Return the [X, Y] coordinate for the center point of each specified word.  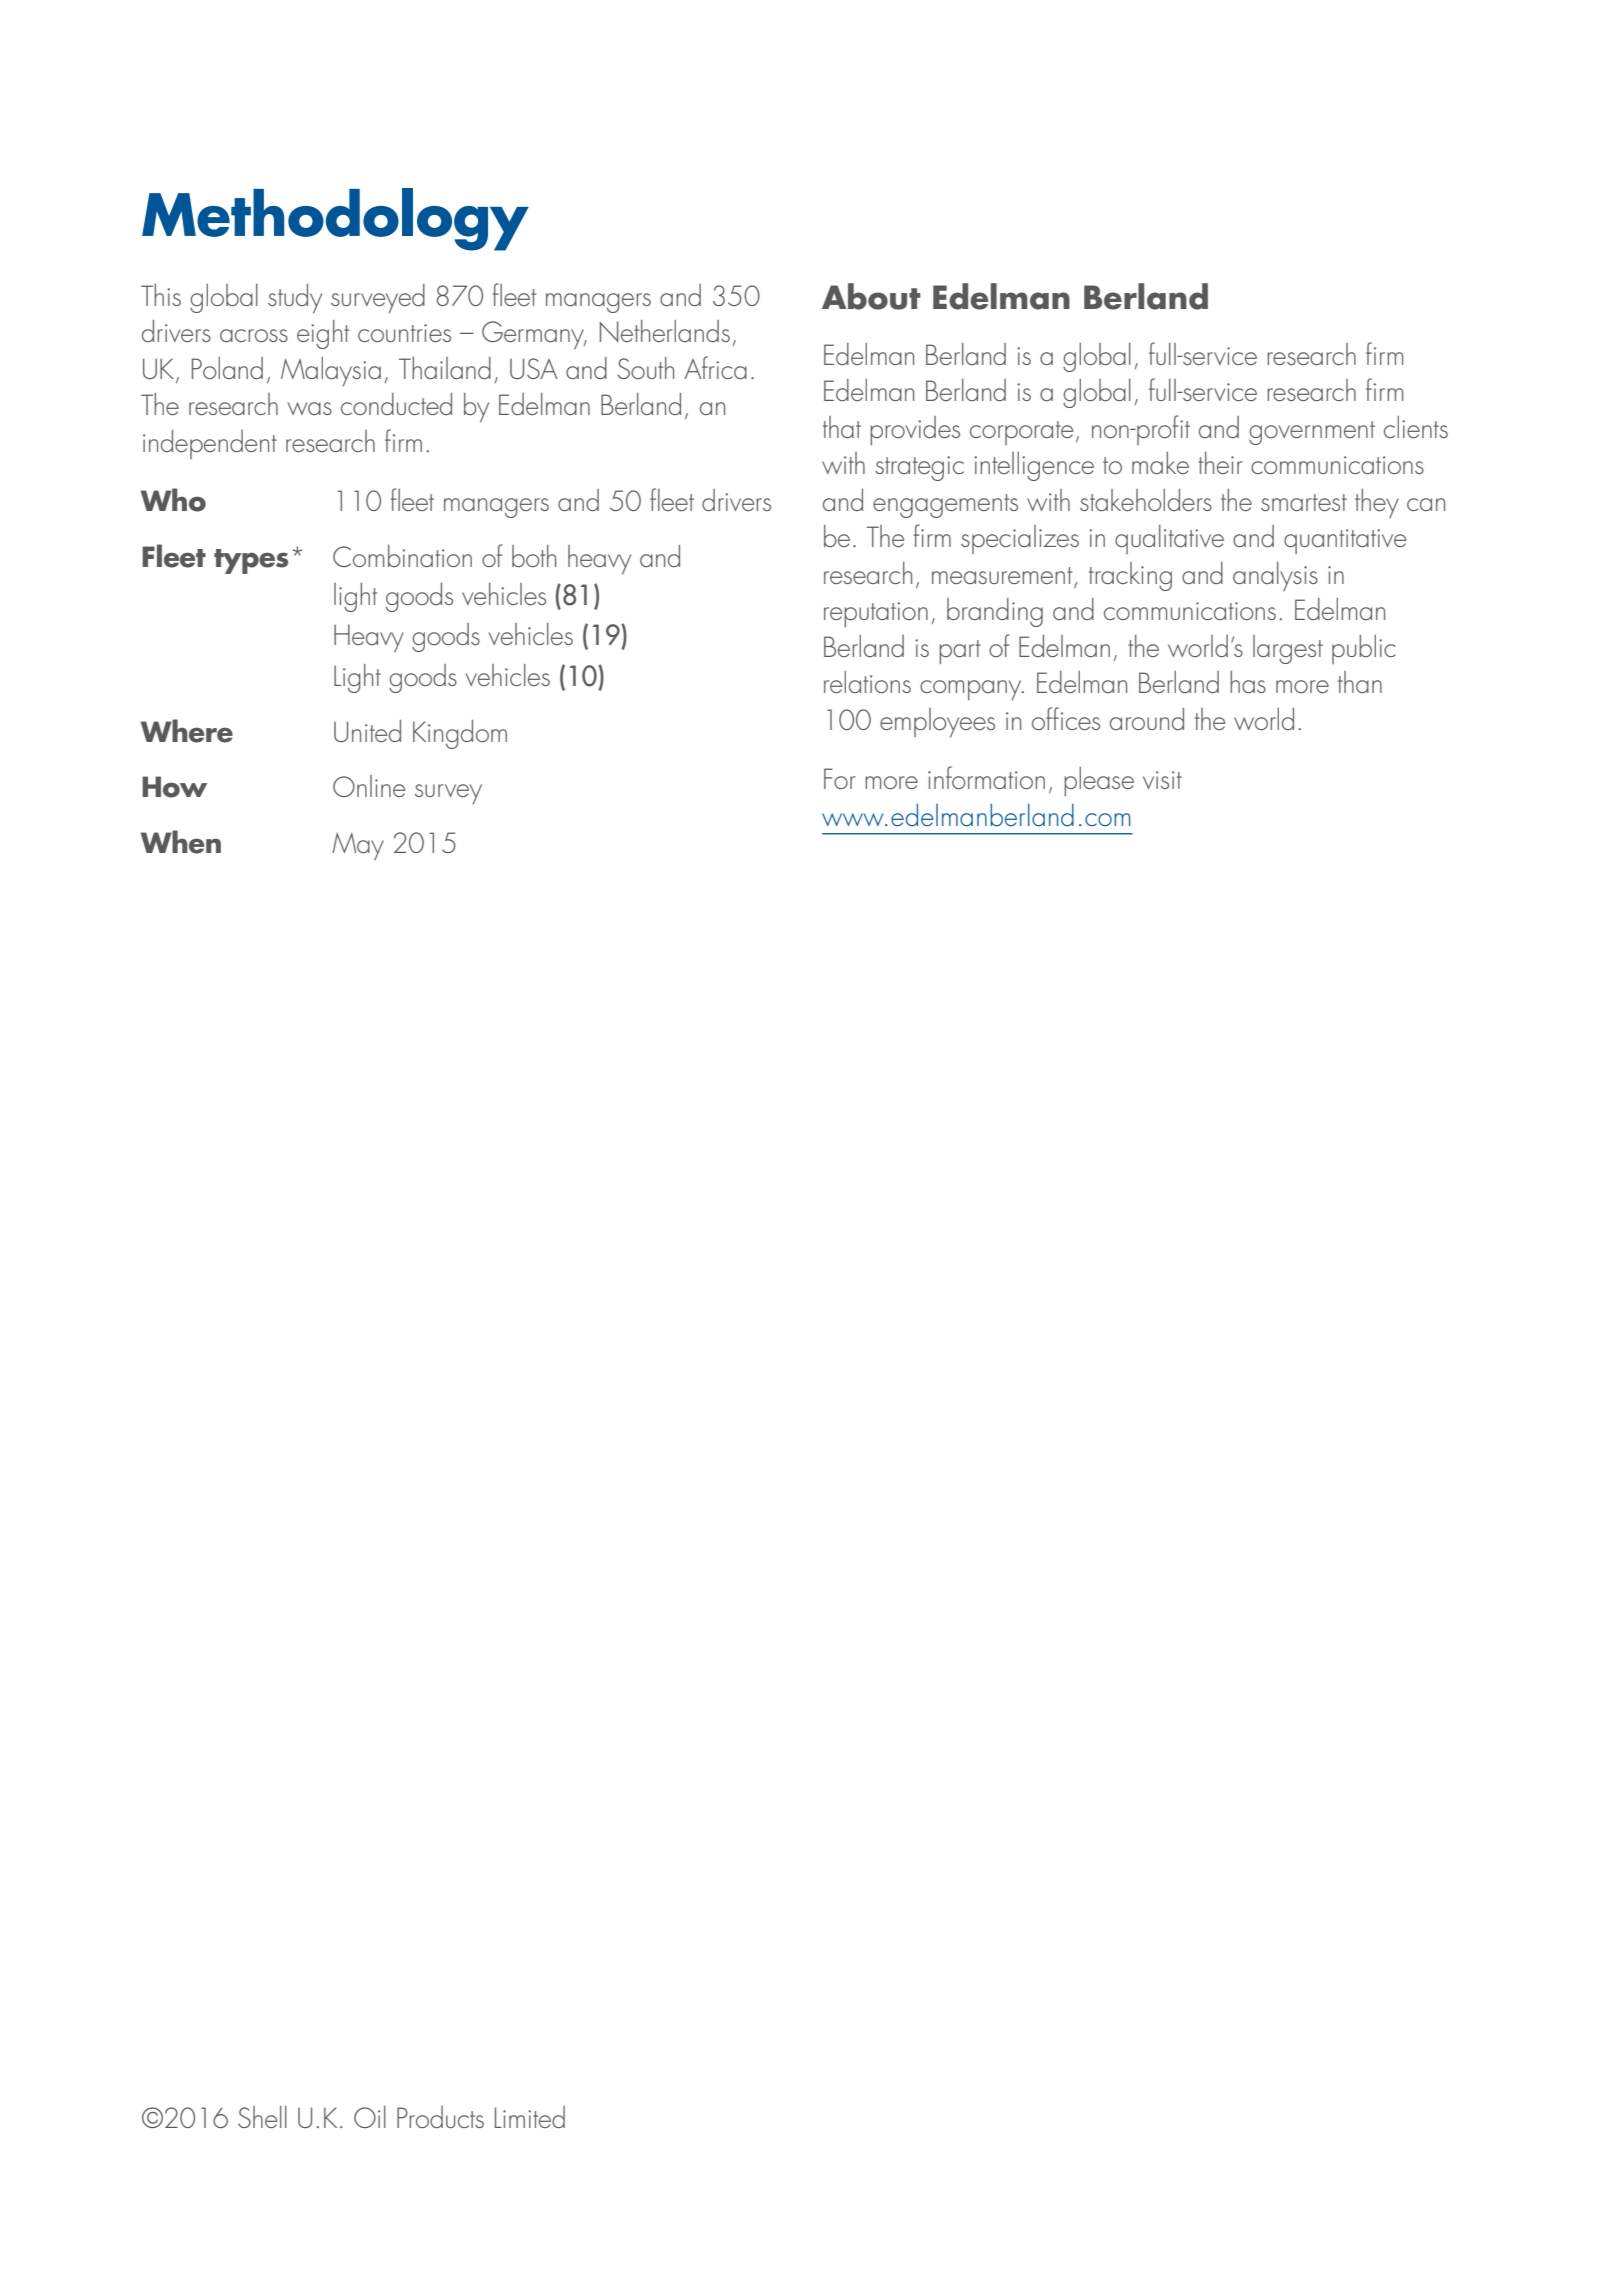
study [295, 298]
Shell [262, 2117]
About [871, 296]
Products [440, 2117]
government [1312, 433]
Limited [530, 2117]
